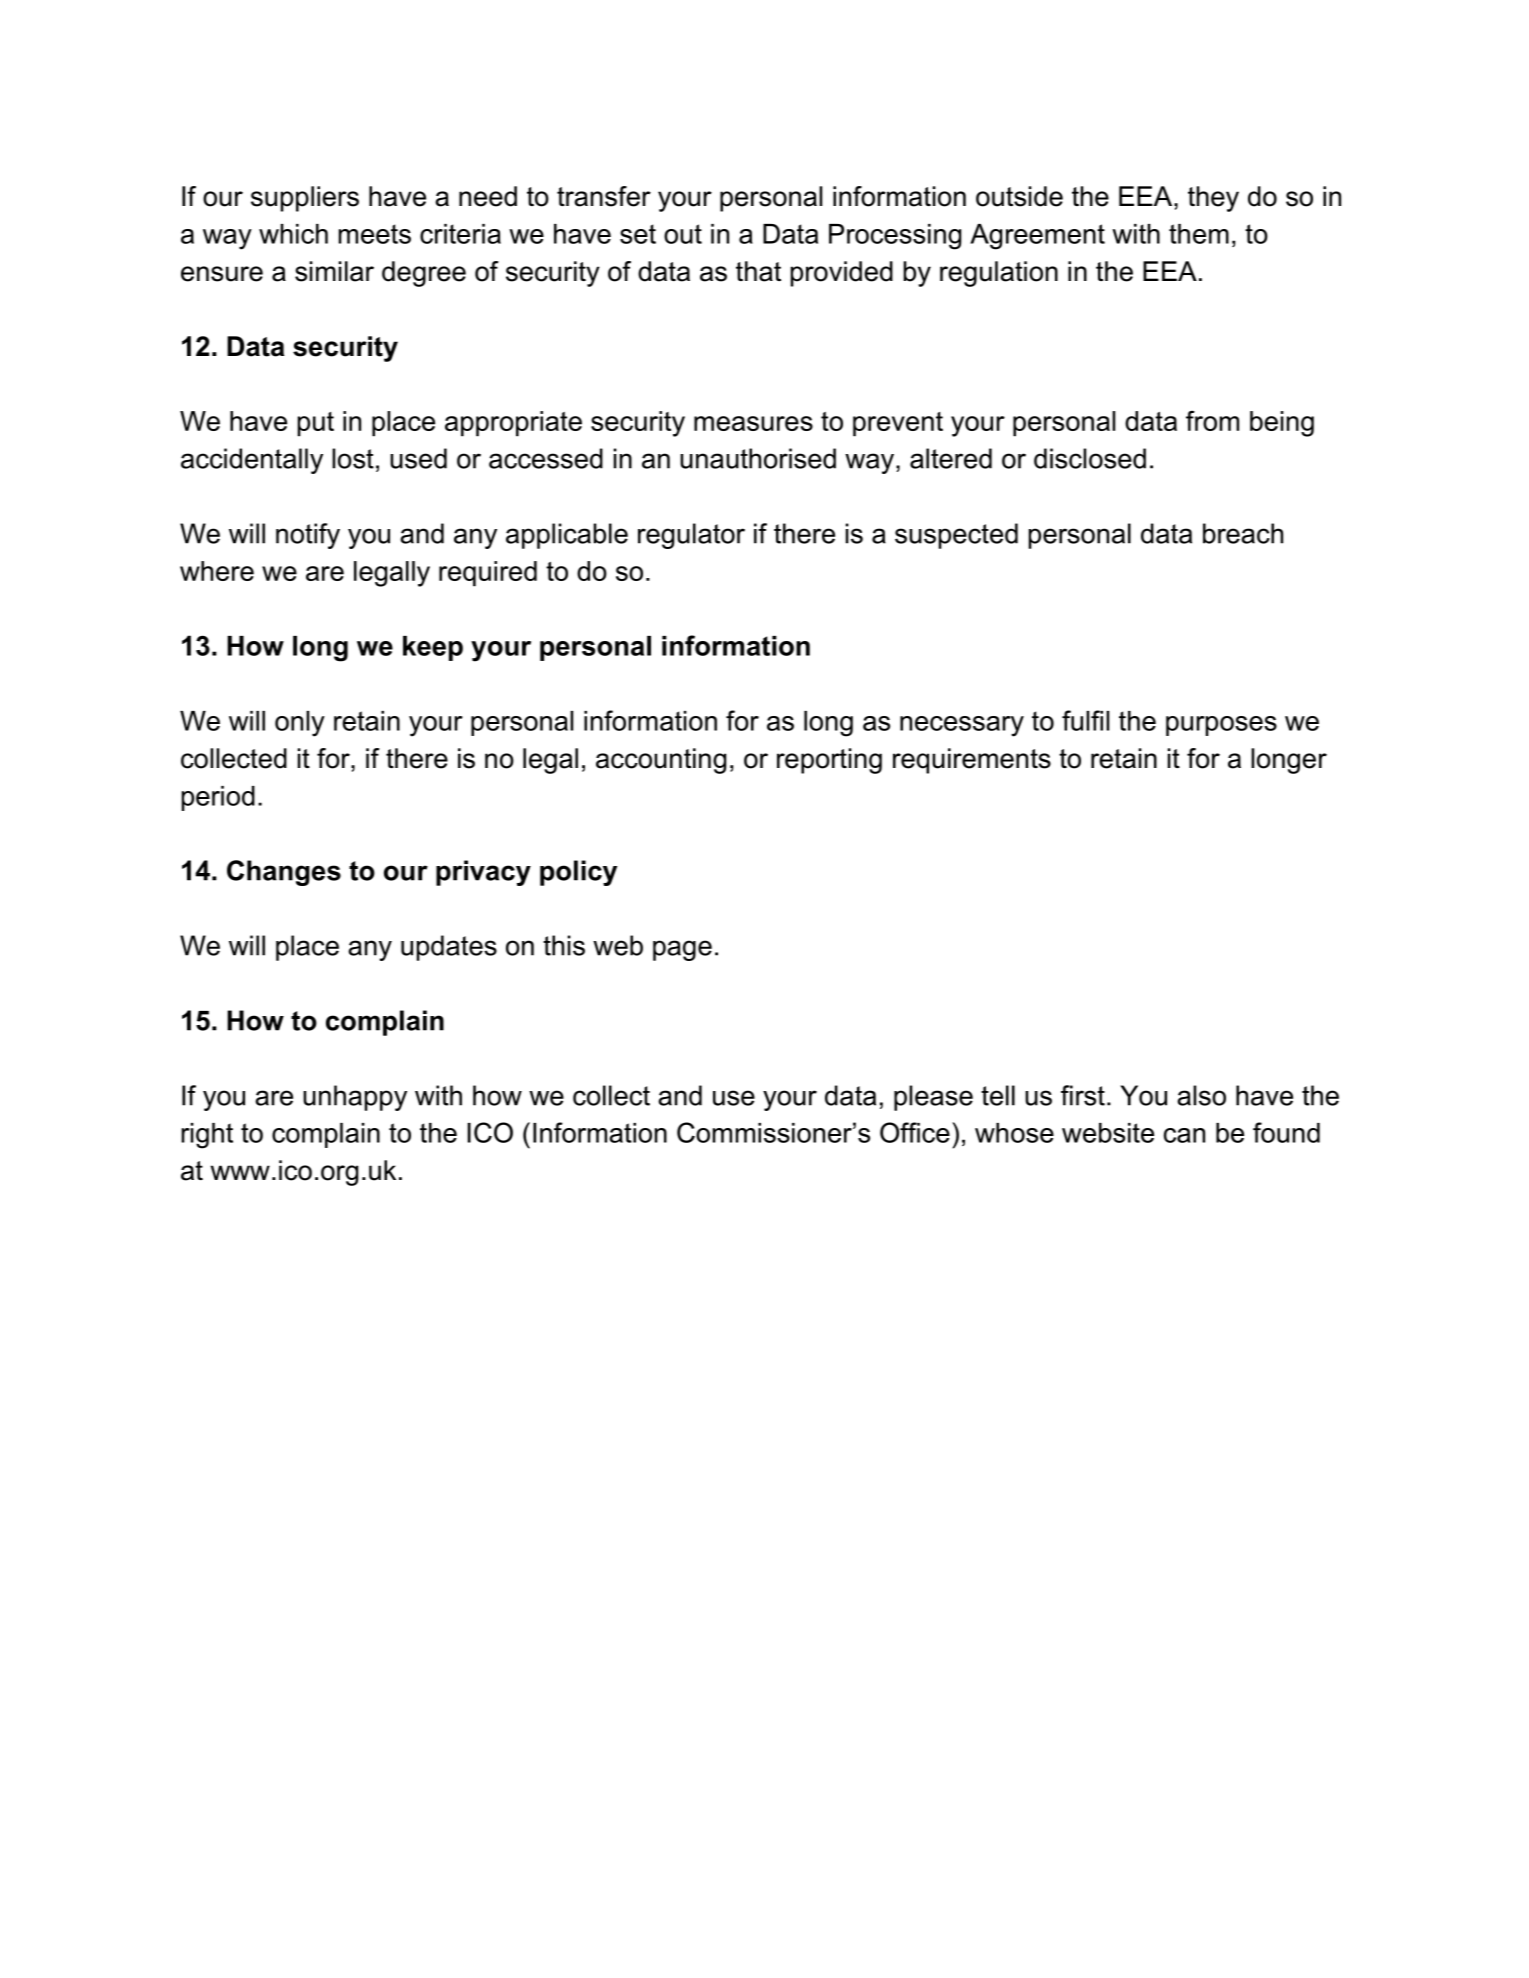 This image has height=1978, width=1529. Describe the element at coordinates (1199, 234) in the image. I see `them` at that location.
